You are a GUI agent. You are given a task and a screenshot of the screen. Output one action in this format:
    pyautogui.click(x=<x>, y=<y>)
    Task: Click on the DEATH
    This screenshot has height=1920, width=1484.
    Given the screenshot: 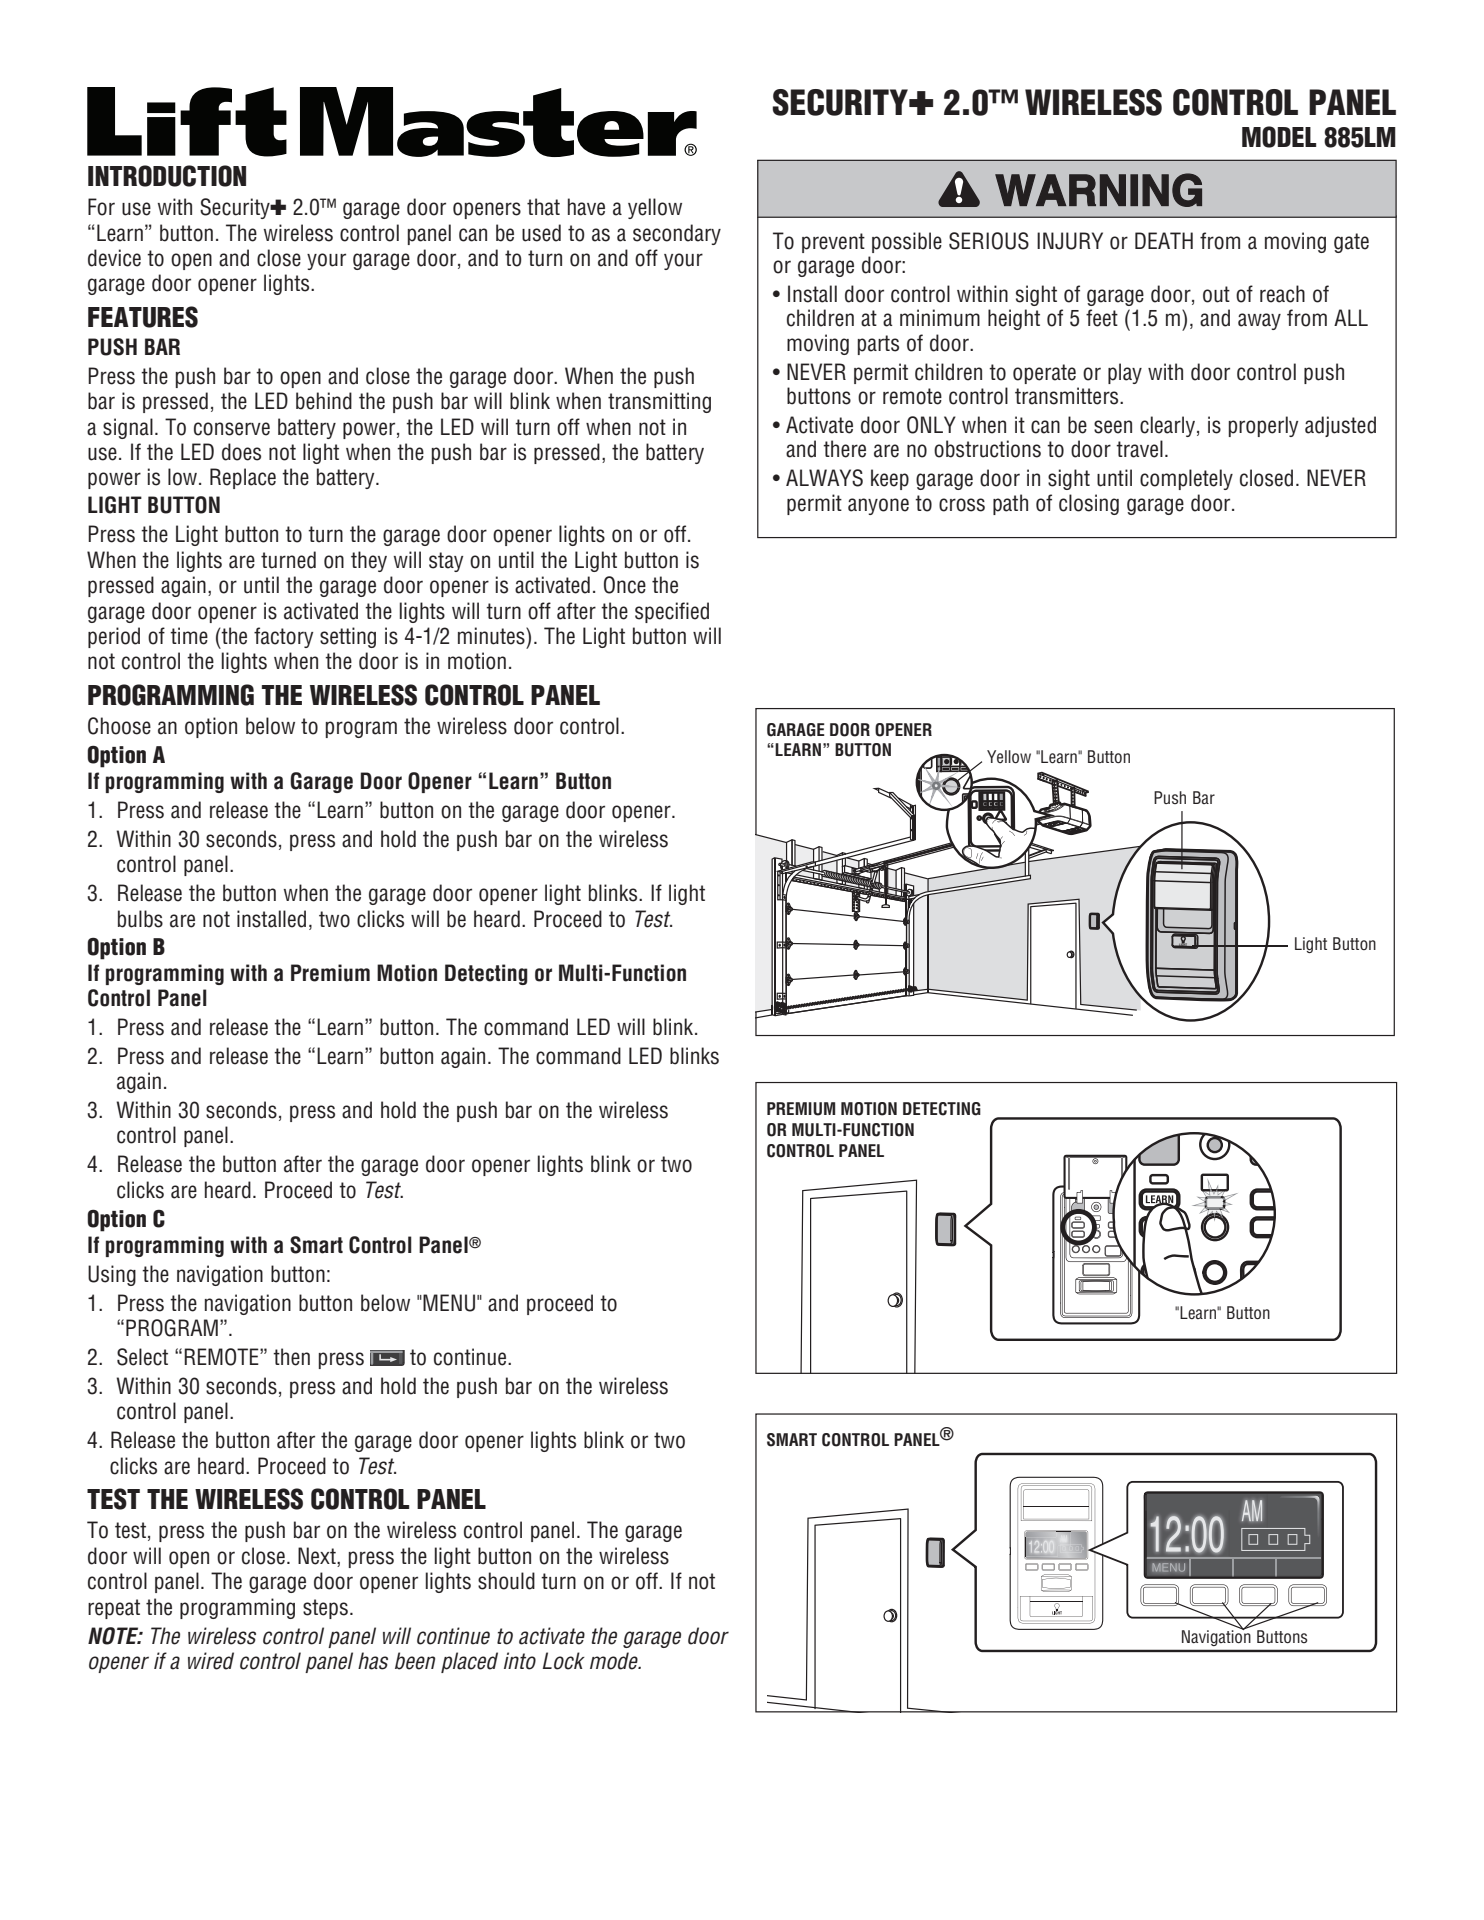 What is the action you would take?
    pyautogui.click(x=1164, y=240)
